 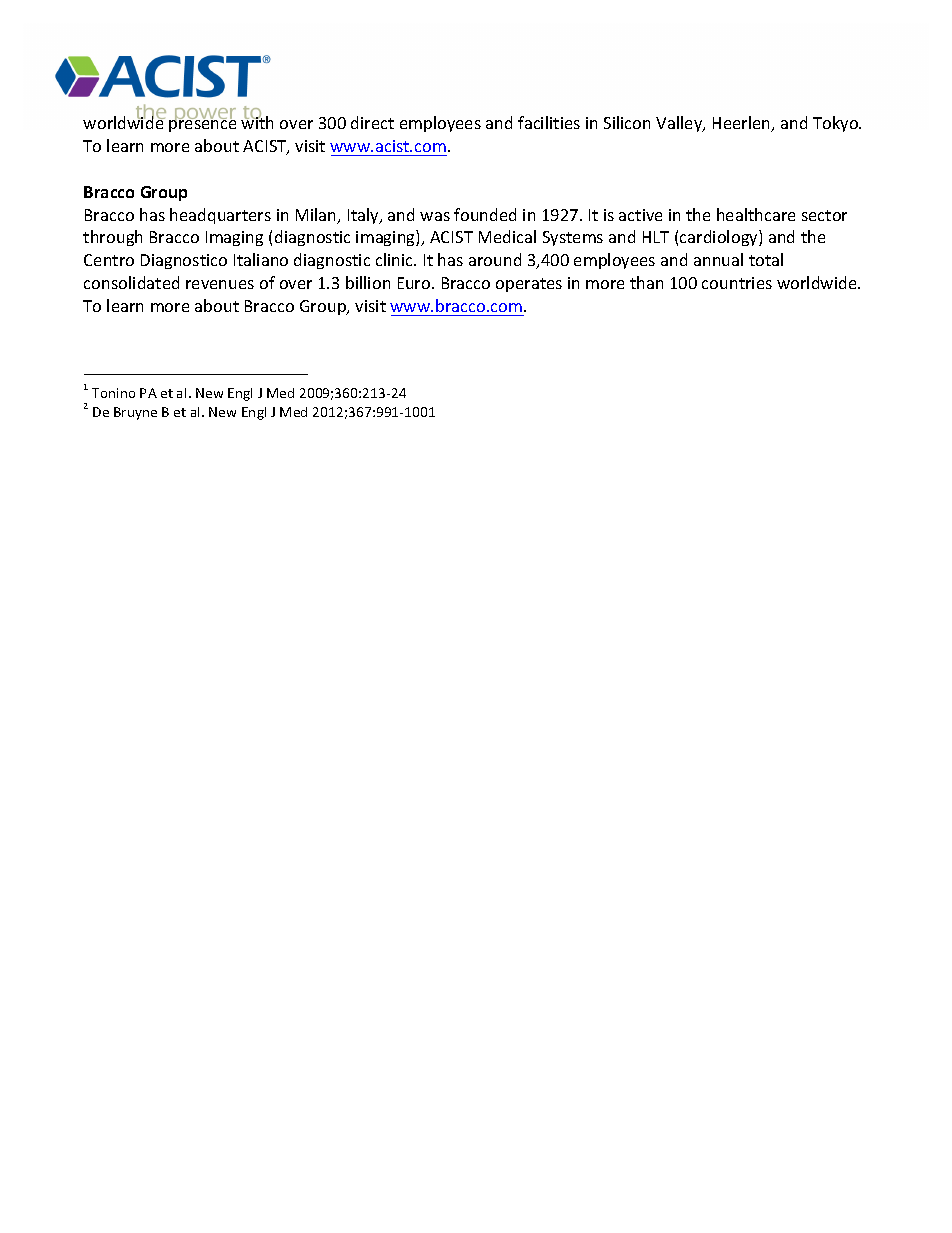 I want to click on Euro, so click(x=415, y=283).
